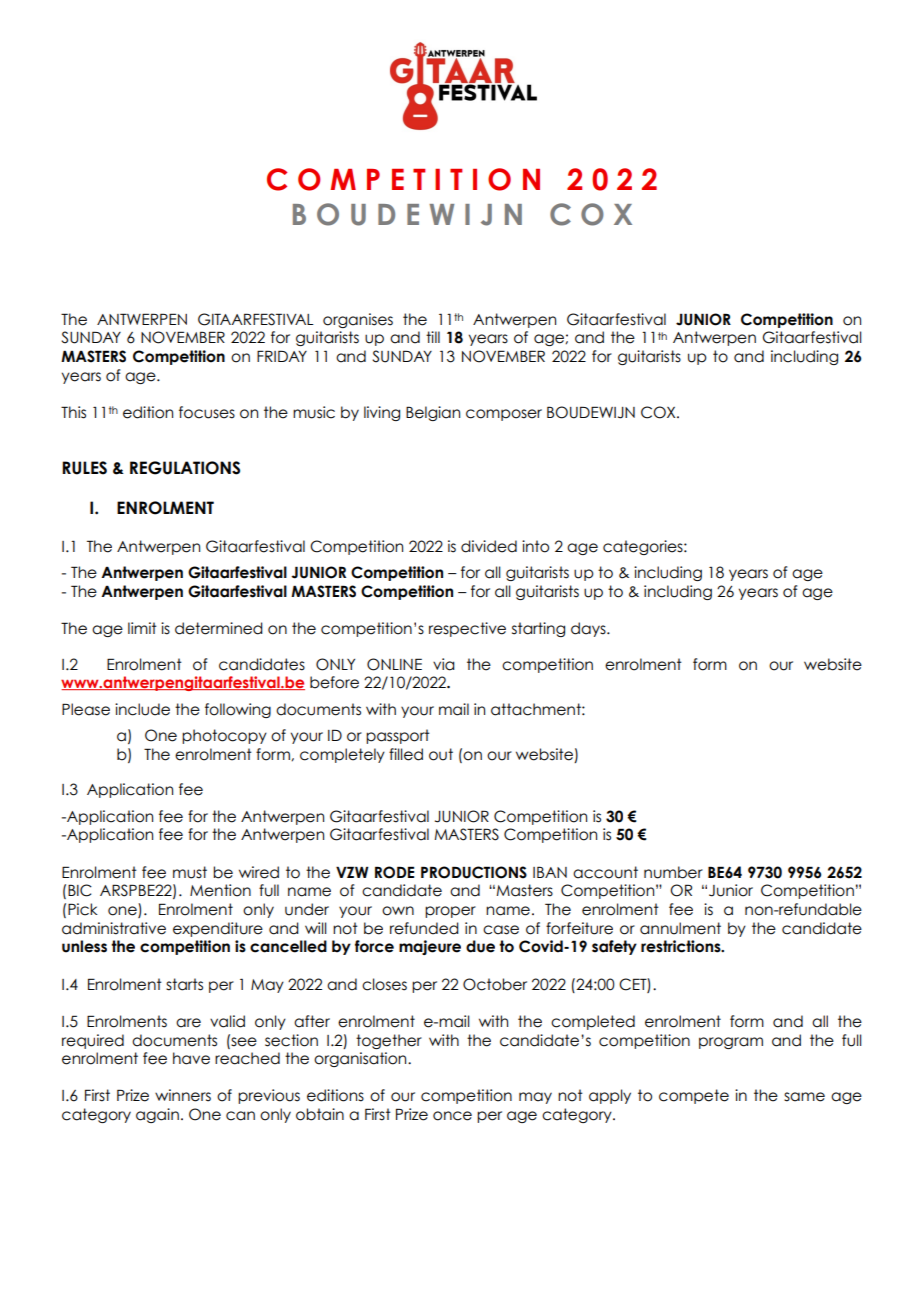 The width and height of the screenshot is (924, 1308). I want to click on respective, so click(467, 629).
